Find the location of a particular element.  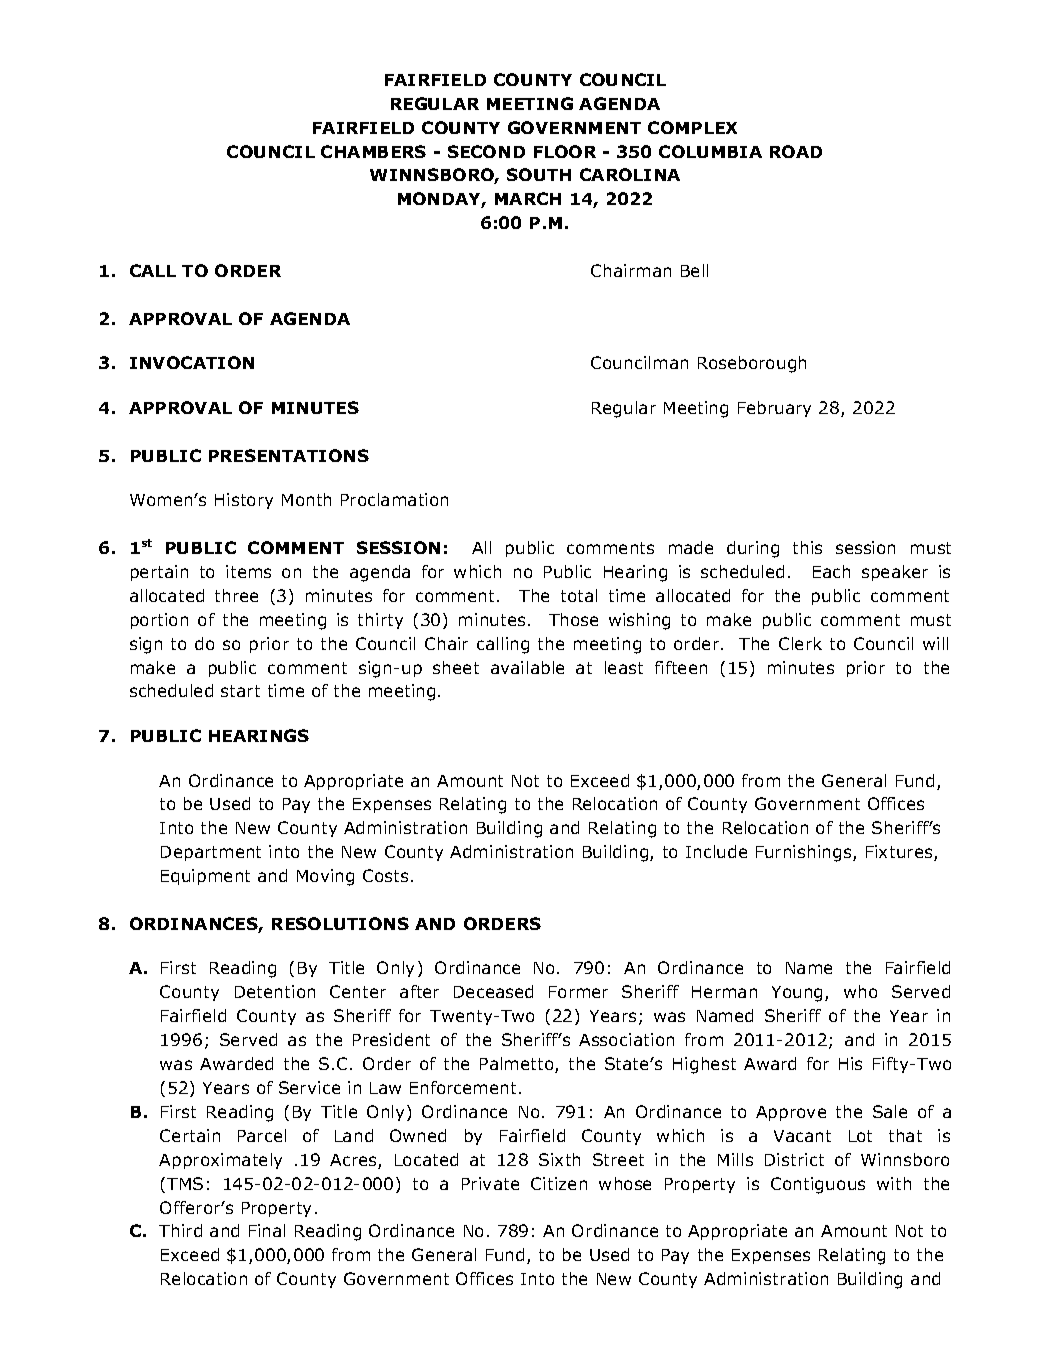

CHAMBERS is located at coordinates (373, 151).
